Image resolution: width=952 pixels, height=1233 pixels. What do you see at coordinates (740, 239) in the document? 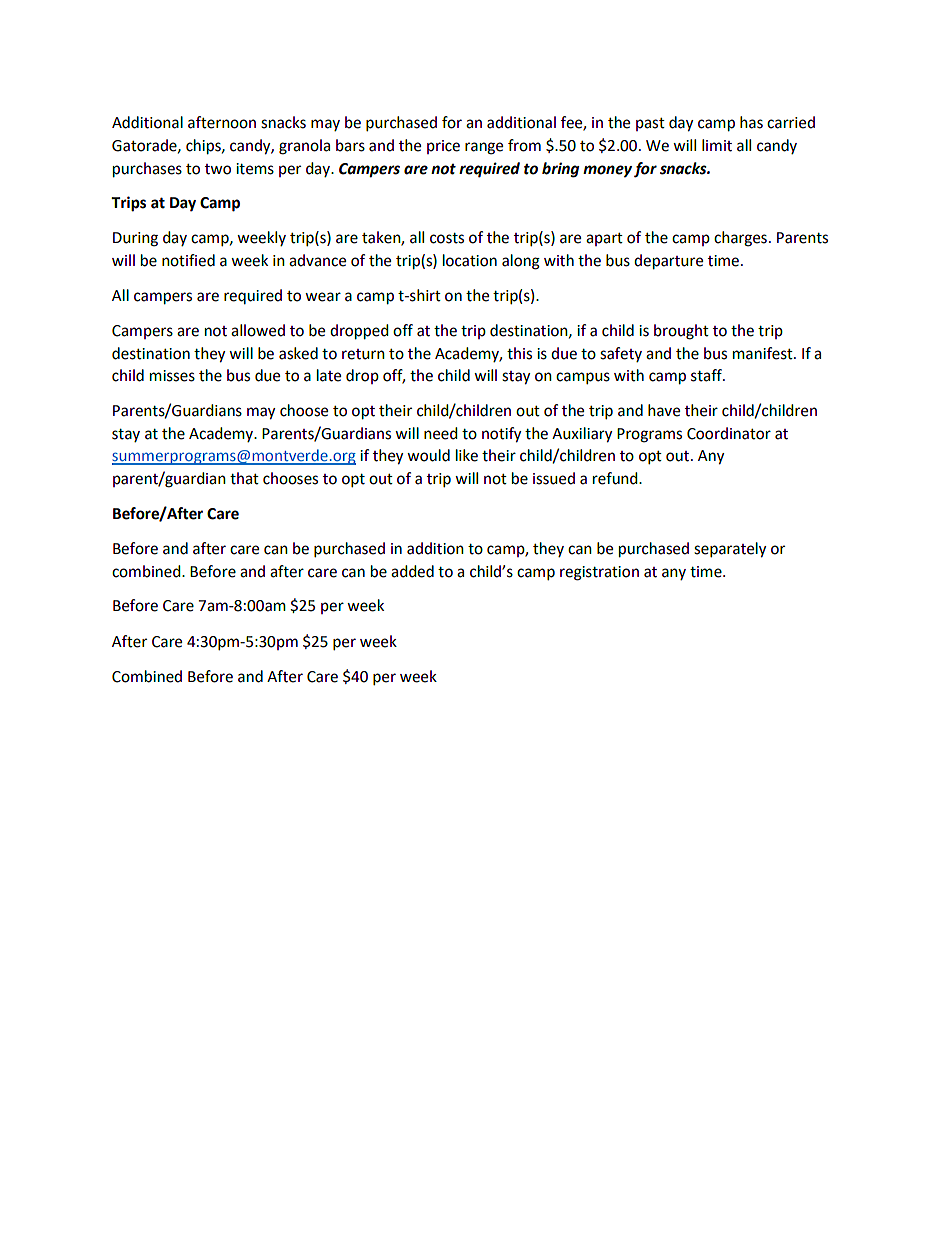
I see `charges` at bounding box center [740, 239].
